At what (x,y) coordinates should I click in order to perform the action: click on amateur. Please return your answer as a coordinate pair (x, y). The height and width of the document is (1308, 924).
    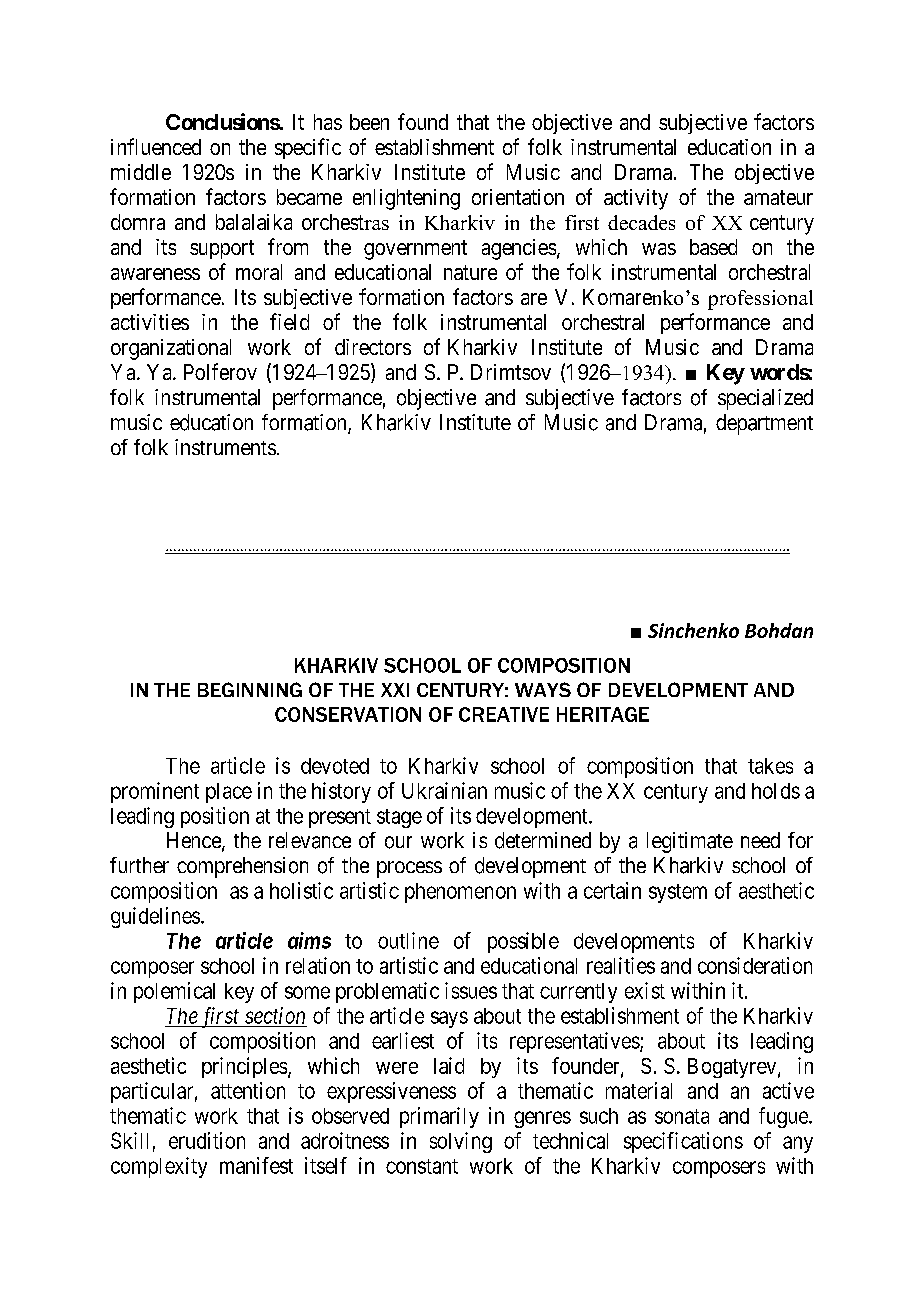
    Looking at the image, I should click on (778, 197).
